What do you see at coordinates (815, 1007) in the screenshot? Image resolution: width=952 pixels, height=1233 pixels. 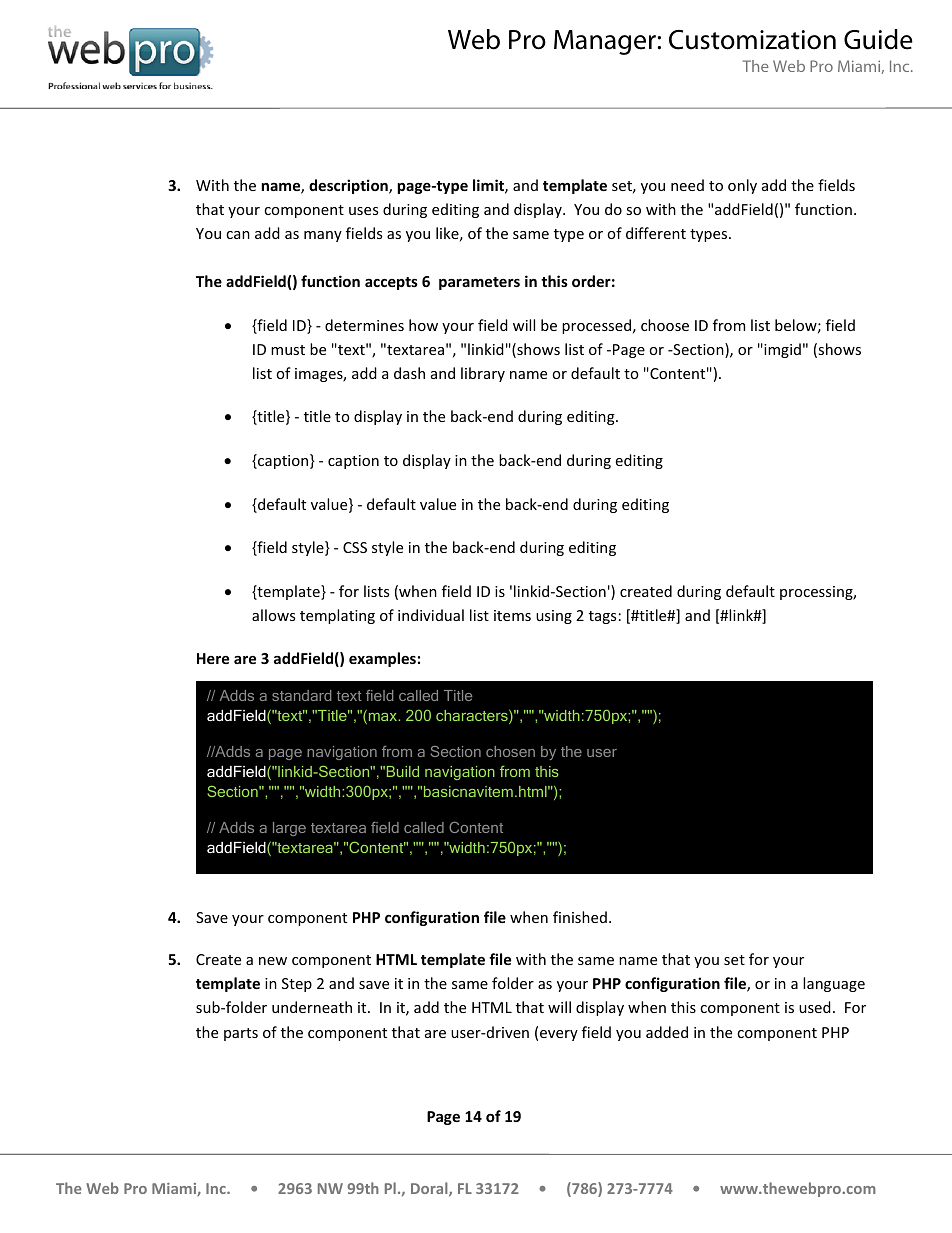 I see `used` at bounding box center [815, 1007].
